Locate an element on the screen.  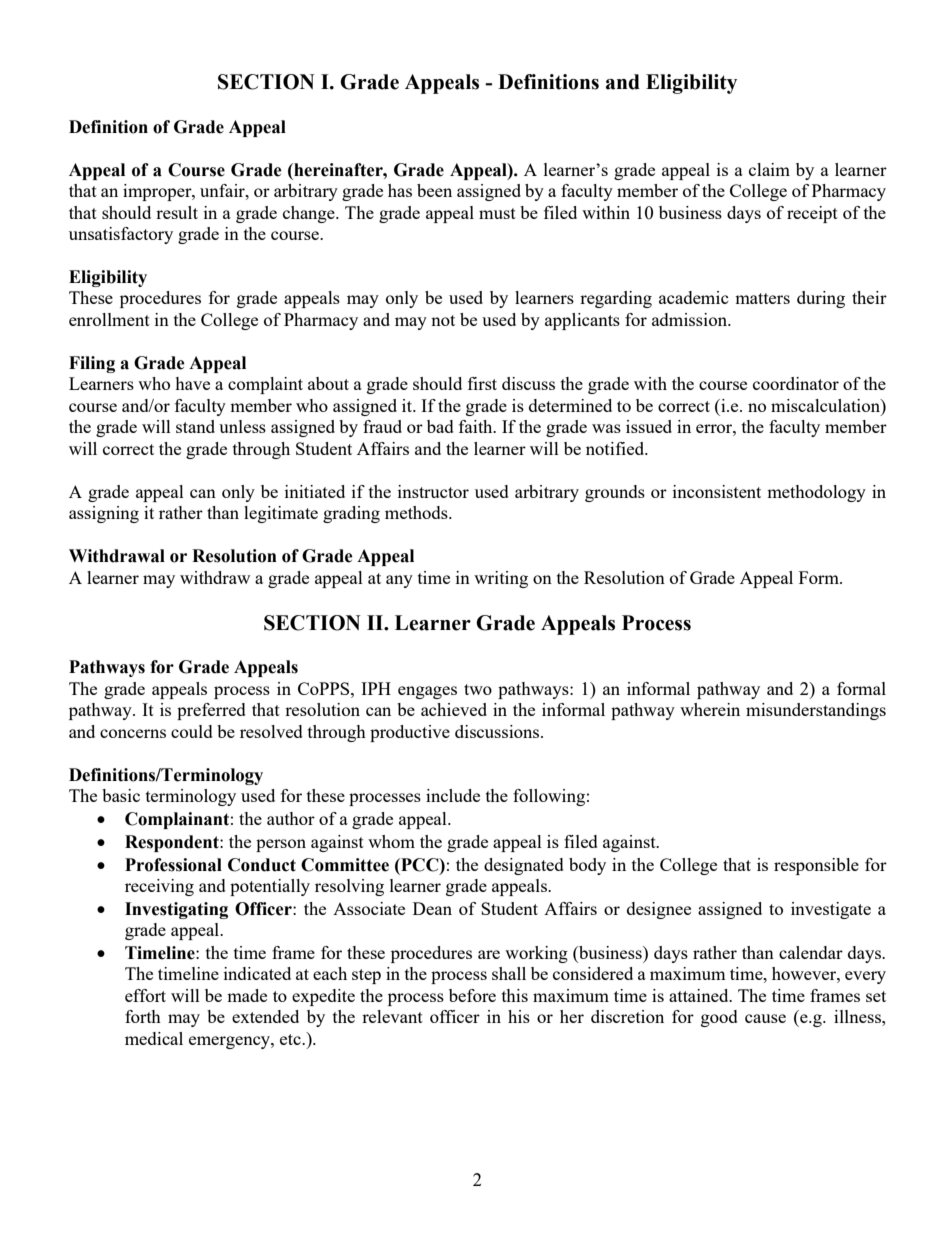
receipt is located at coordinates (812, 214).
